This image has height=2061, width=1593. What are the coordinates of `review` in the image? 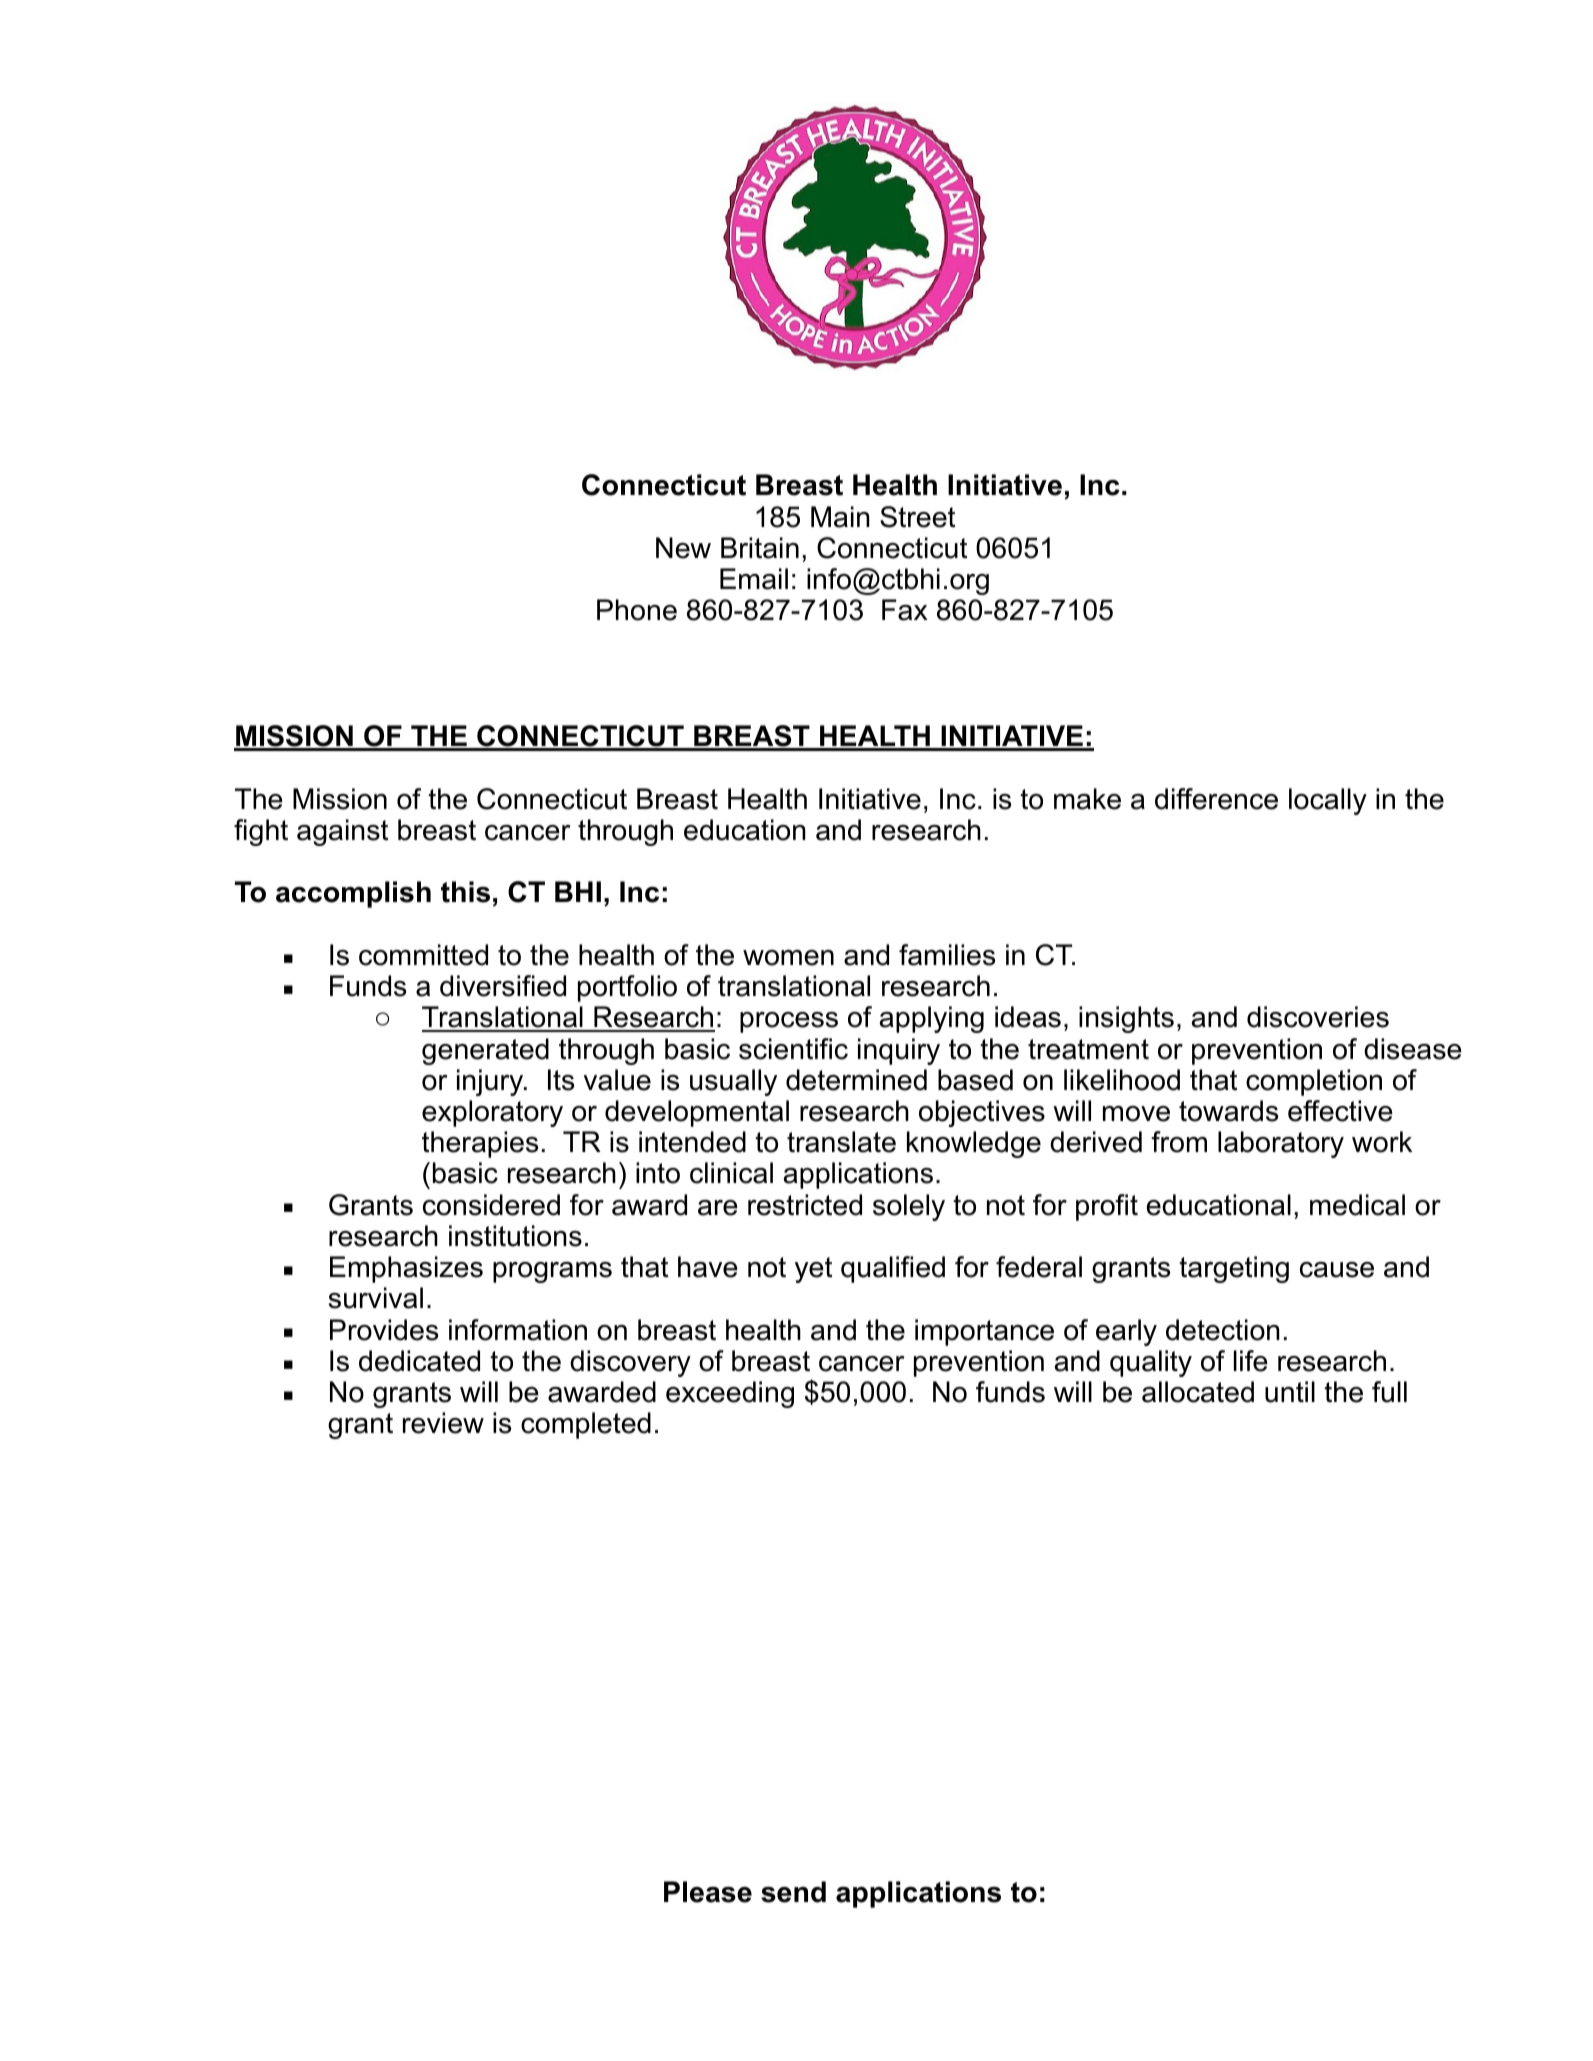 It's located at (443, 1423).
